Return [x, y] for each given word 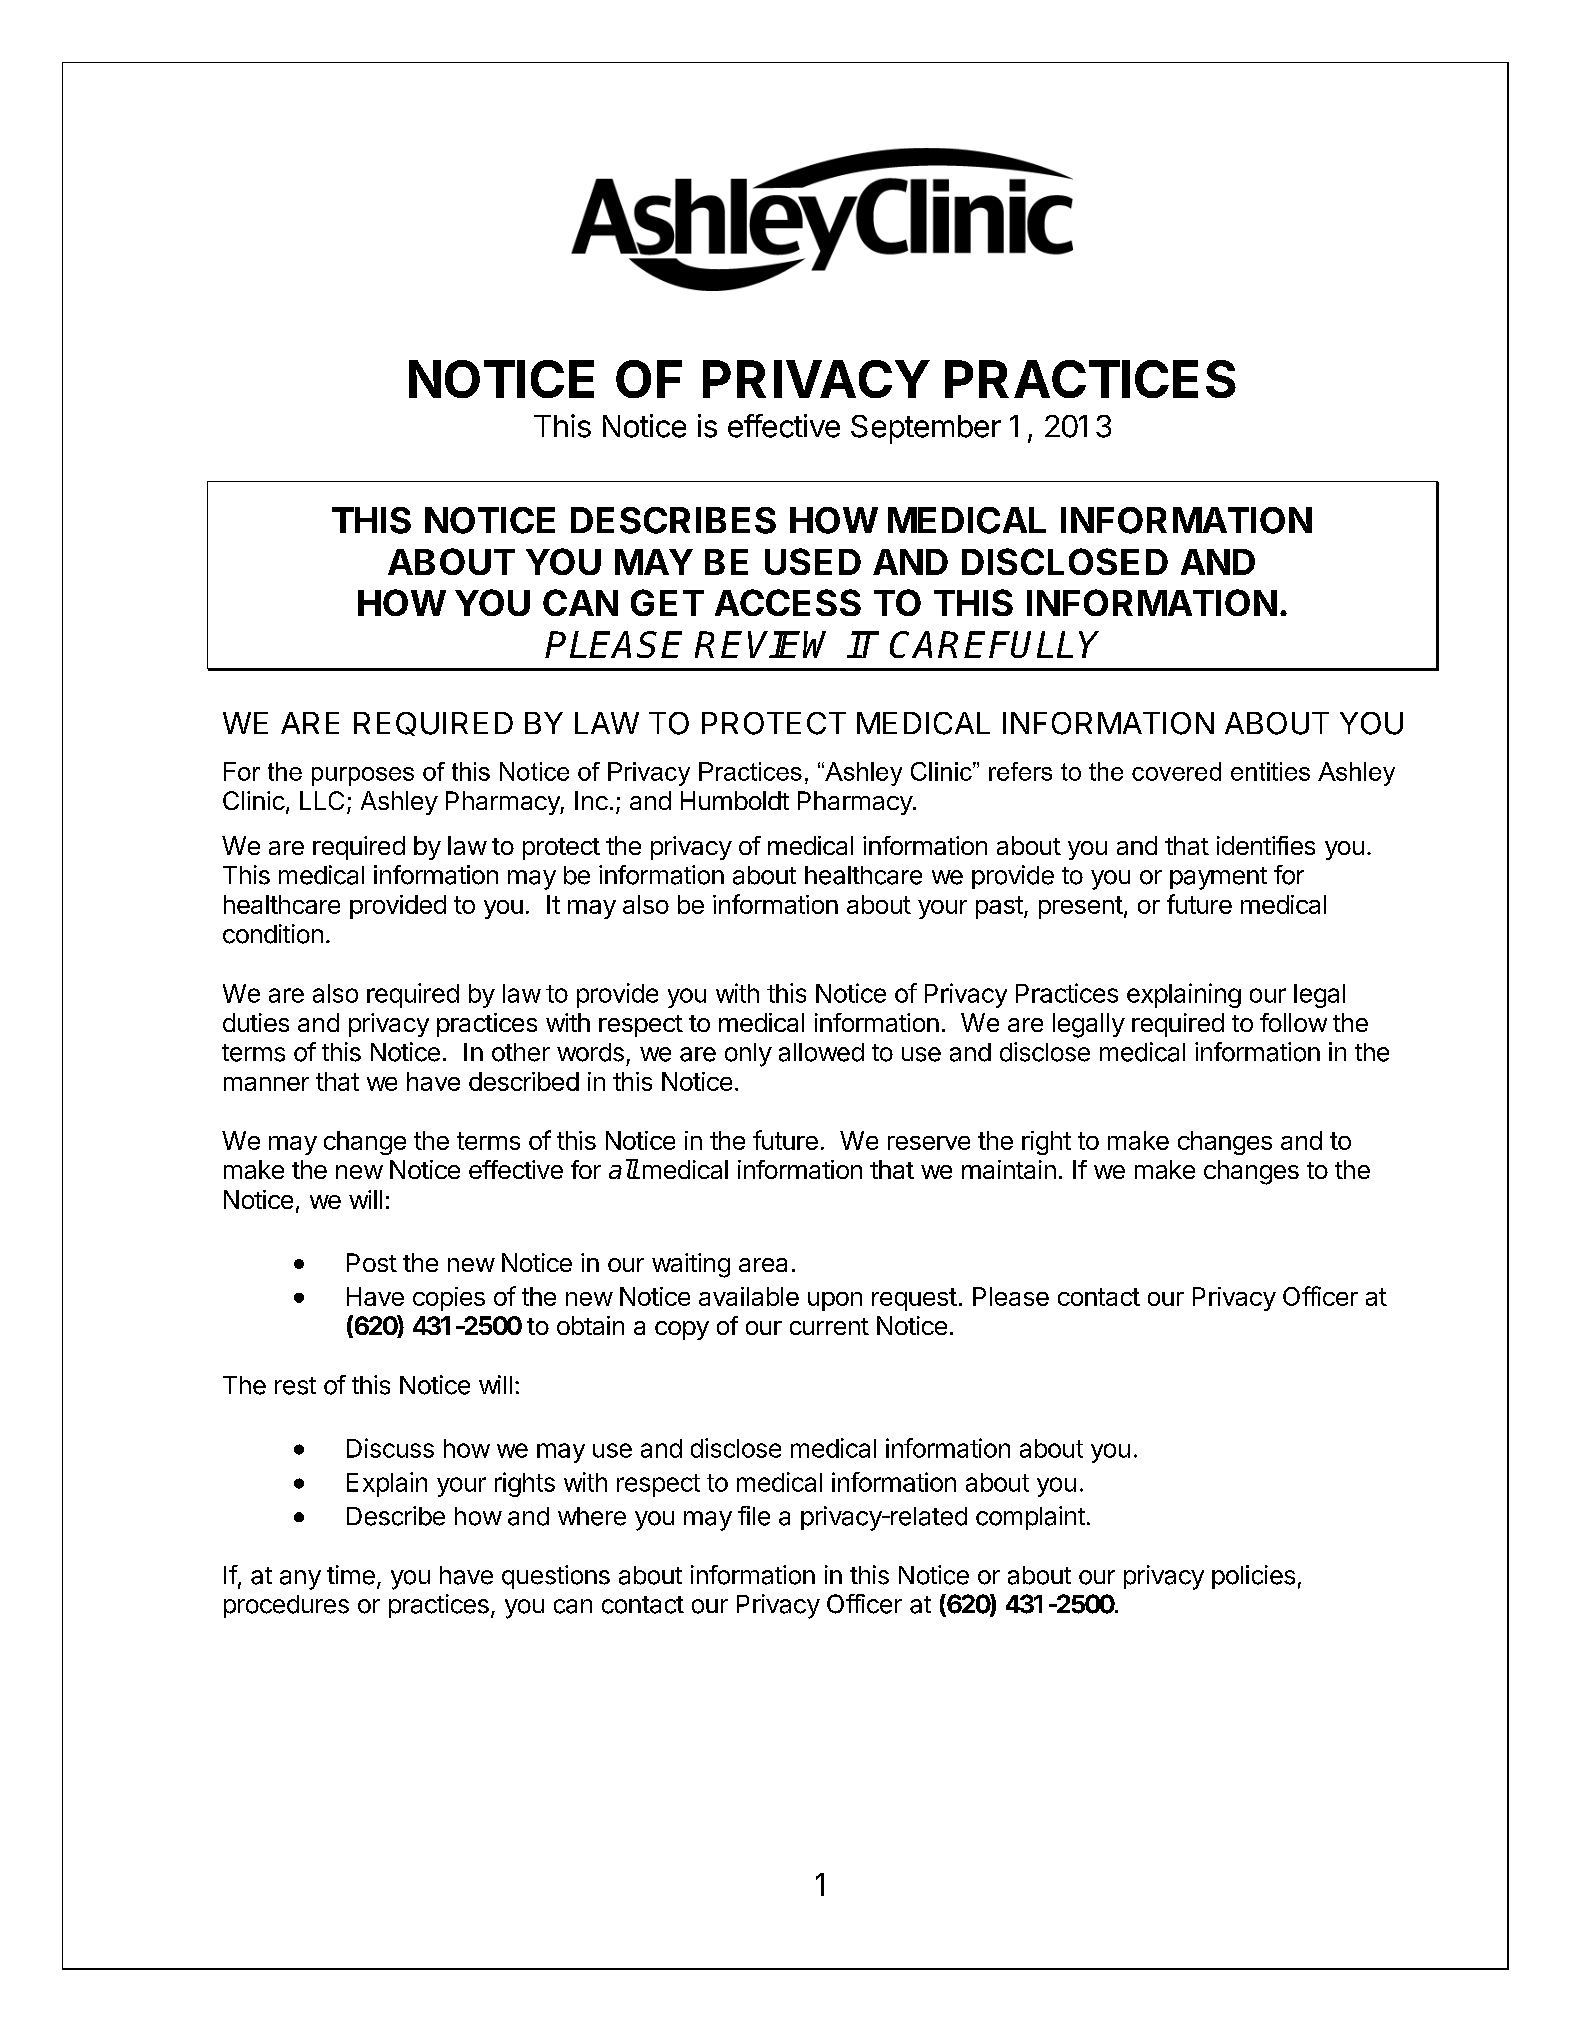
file [754, 1516]
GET [667, 602]
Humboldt [735, 800]
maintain [1009, 1169]
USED [813, 561]
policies [1253, 1577]
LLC [322, 800]
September [926, 429]
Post [372, 1262]
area [763, 1265]
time [351, 1575]
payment [1218, 878]
